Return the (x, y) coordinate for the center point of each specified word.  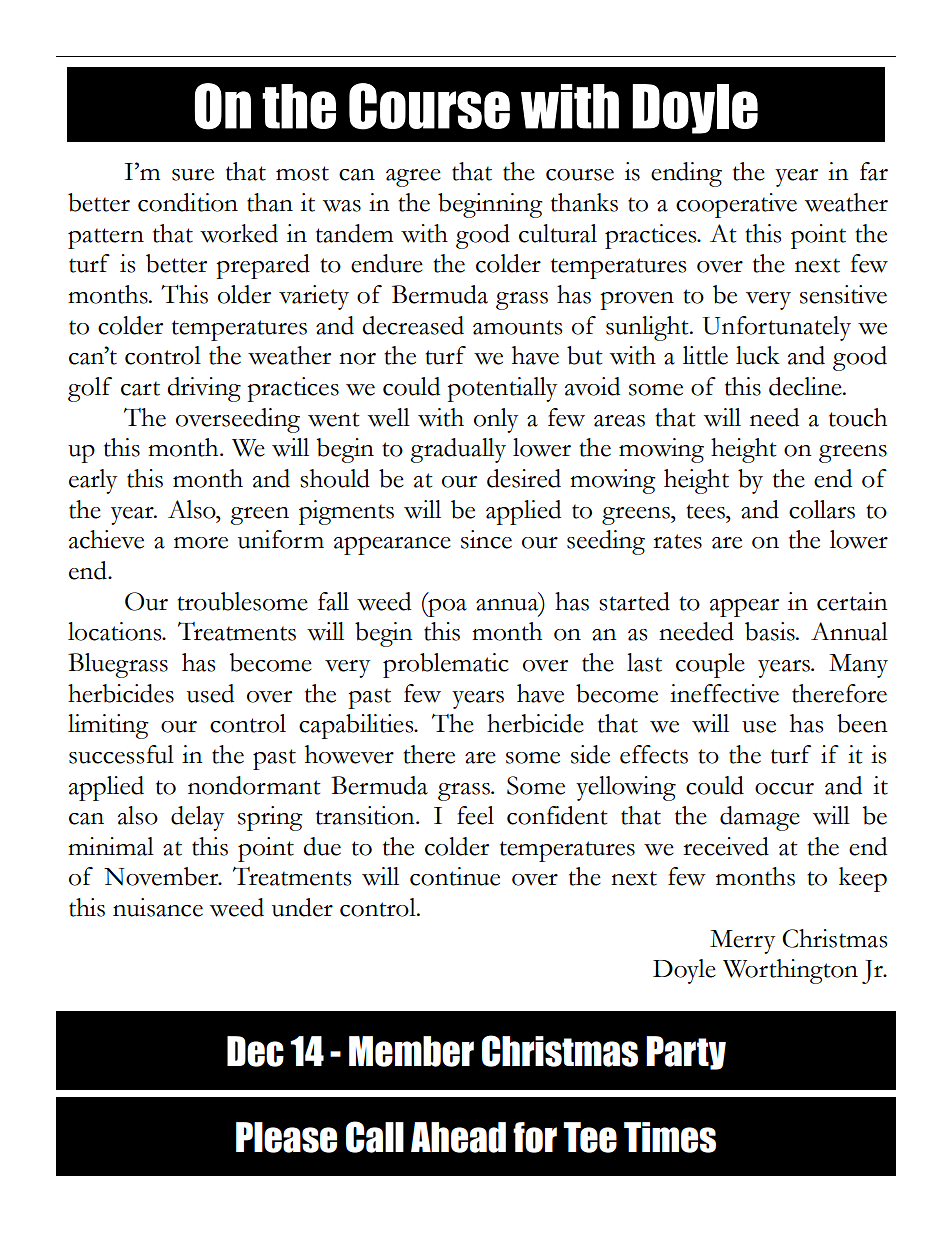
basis (771, 631)
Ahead (458, 1137)
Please (286, 1137)
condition (188, 202)
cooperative (736, 205)
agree (413, 178)
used (210, 693)
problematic (446, 665)
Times (670, 1137)
